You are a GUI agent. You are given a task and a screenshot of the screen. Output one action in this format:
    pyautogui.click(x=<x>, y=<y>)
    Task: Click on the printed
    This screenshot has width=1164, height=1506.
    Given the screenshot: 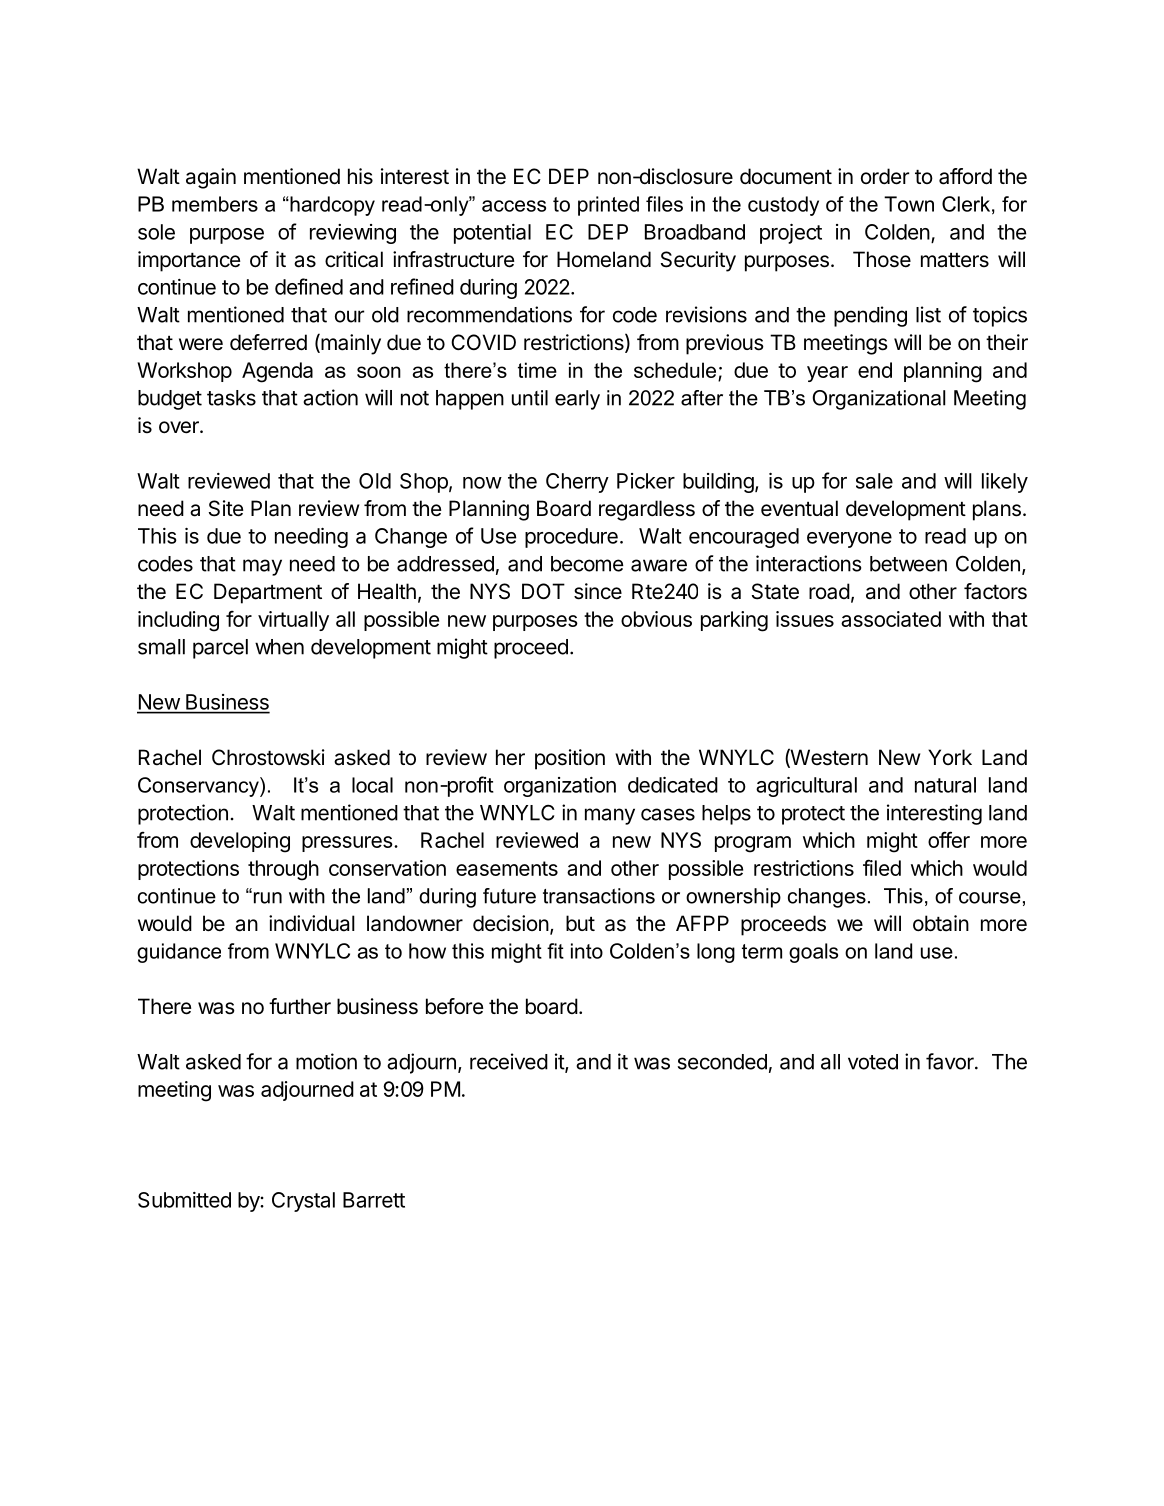 What is the action you would take?
    pyautogui.click(x=608, y=206)
